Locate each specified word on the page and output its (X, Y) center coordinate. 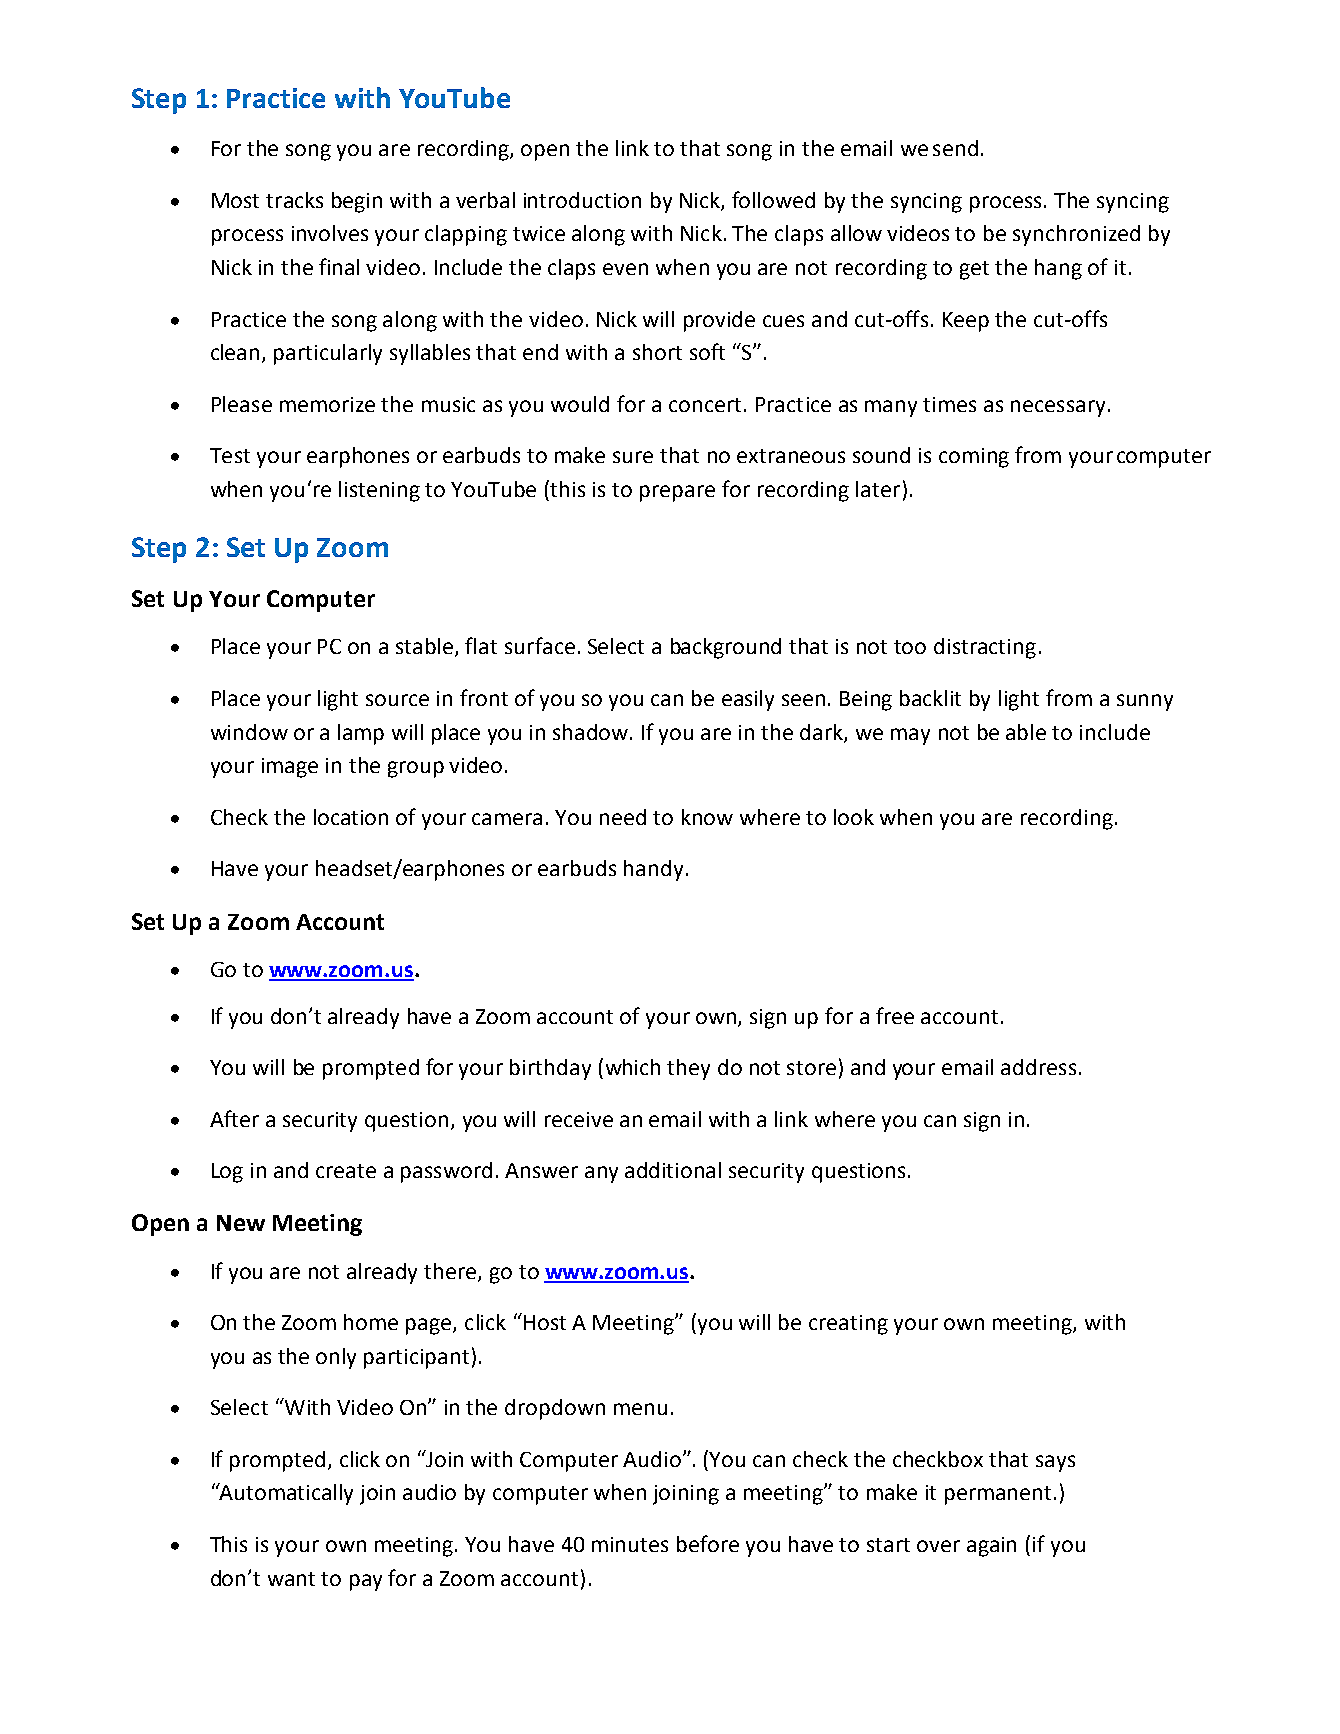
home (371, 1322)
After (234, 1118)
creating (848, 1325)
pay (366, 1582)
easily (748, 700)
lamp (361, 734)
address (1038, 1067)
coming (974, 458)
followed (773, 199)
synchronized (1076, 235)
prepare (677, 493)
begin (357, 202)
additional (673, 1170)
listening (379, 491)
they (688, 1069)
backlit (930, 698)
